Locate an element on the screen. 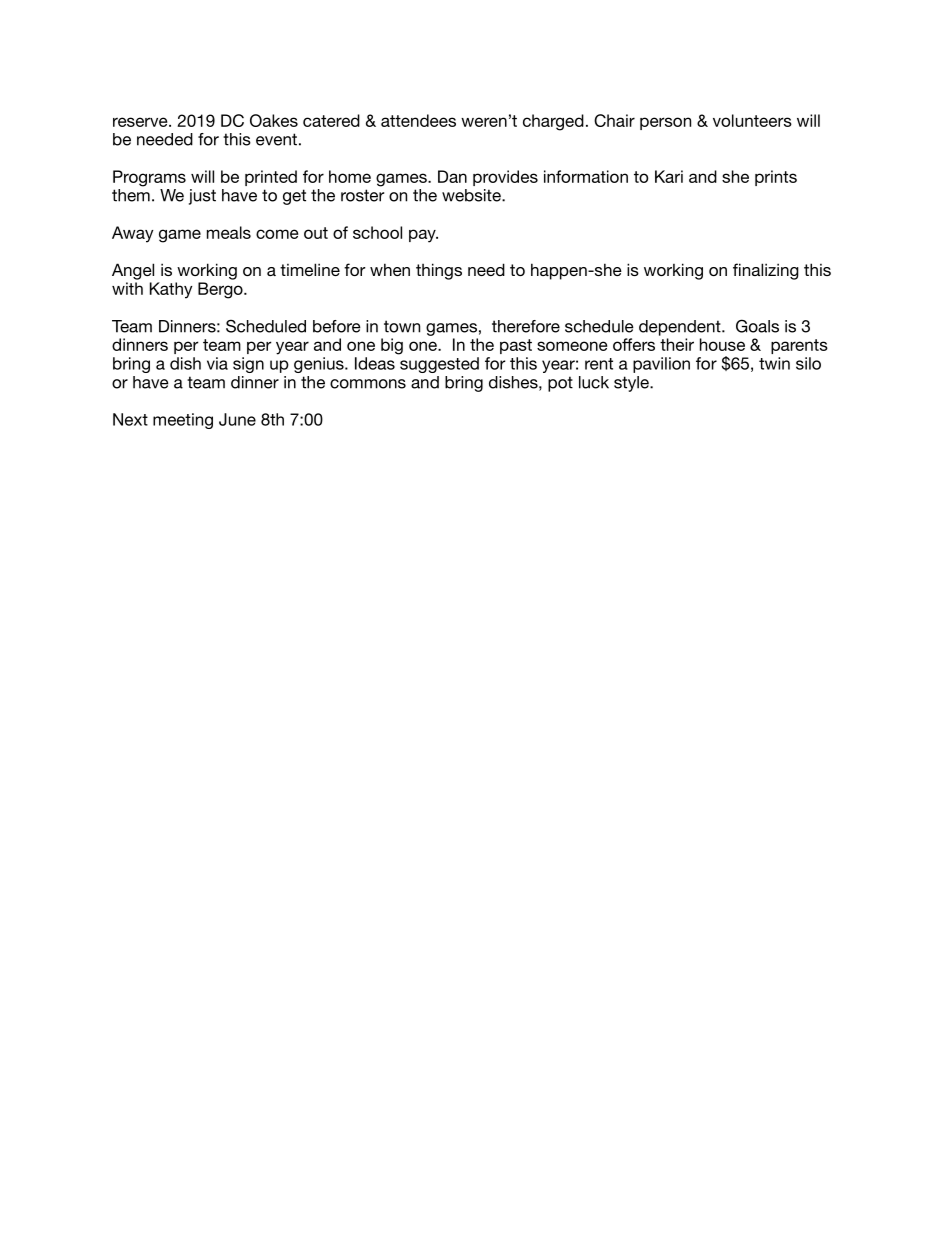 Image resolution: width=952 pixels, height=1233 pixels. Angel is located at coordinates (133, 271).
